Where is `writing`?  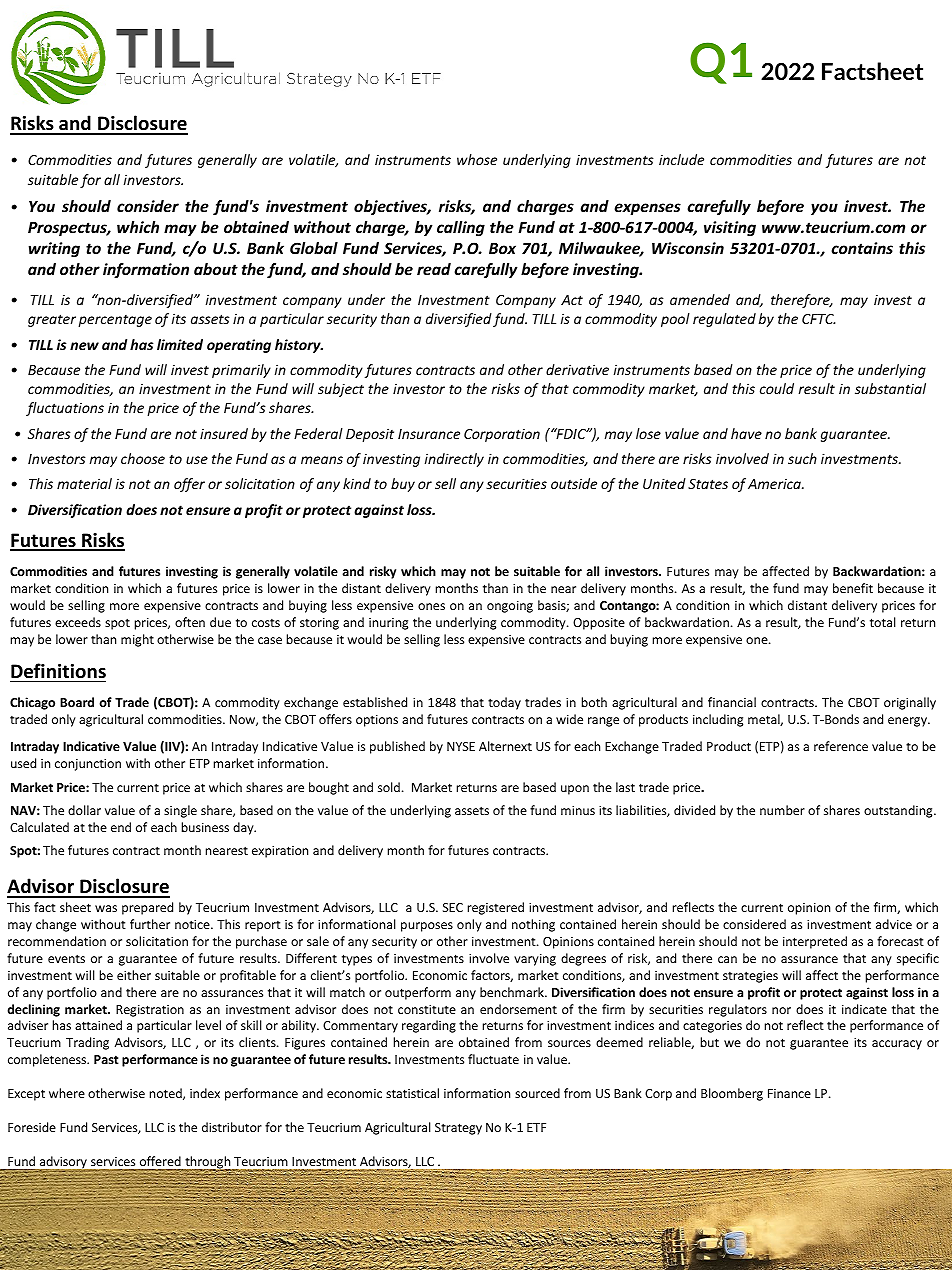 writing is located at coordinates (54, 249).
